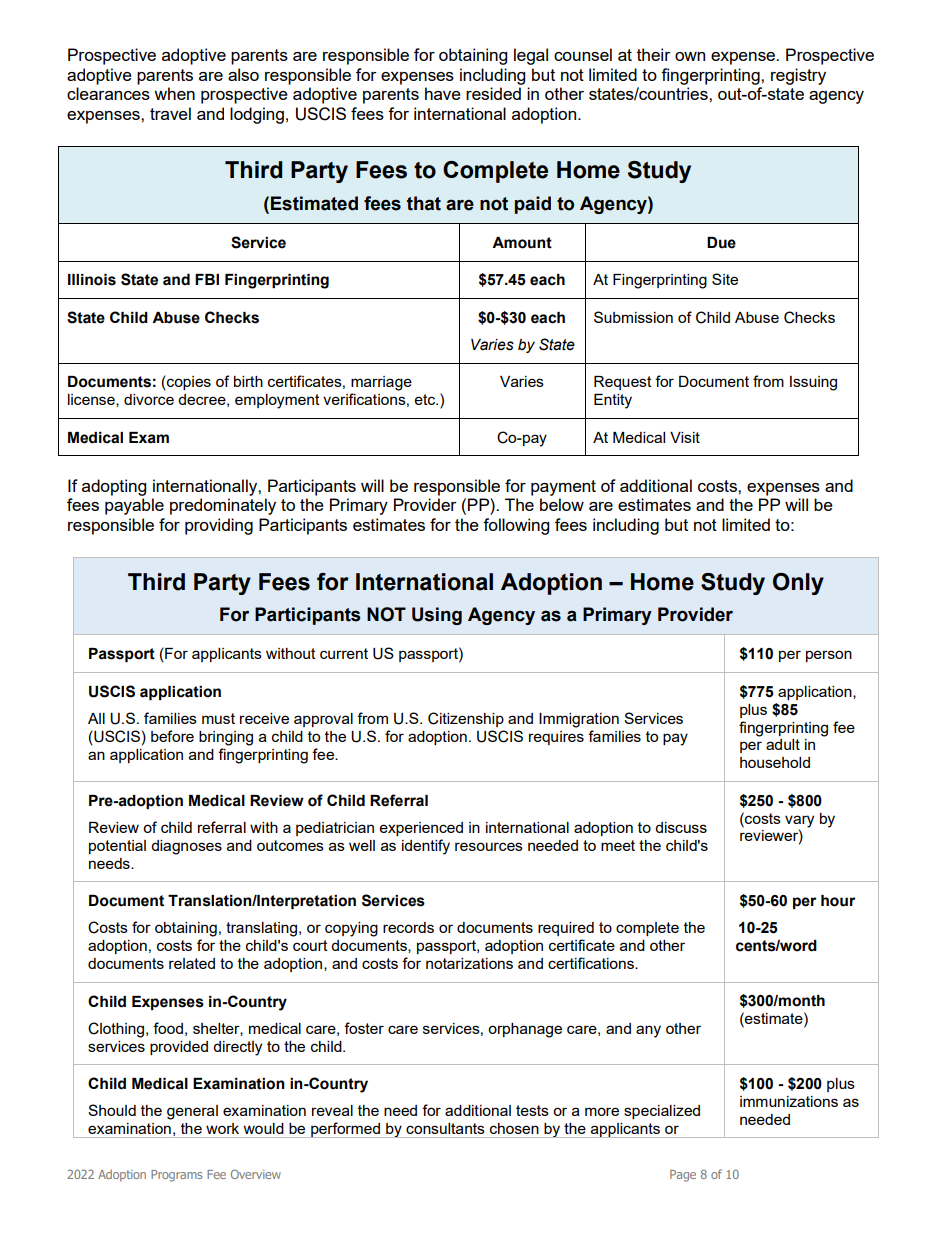 This image has height=1233, width=952. I want to click on etc, so click(426, 399).
